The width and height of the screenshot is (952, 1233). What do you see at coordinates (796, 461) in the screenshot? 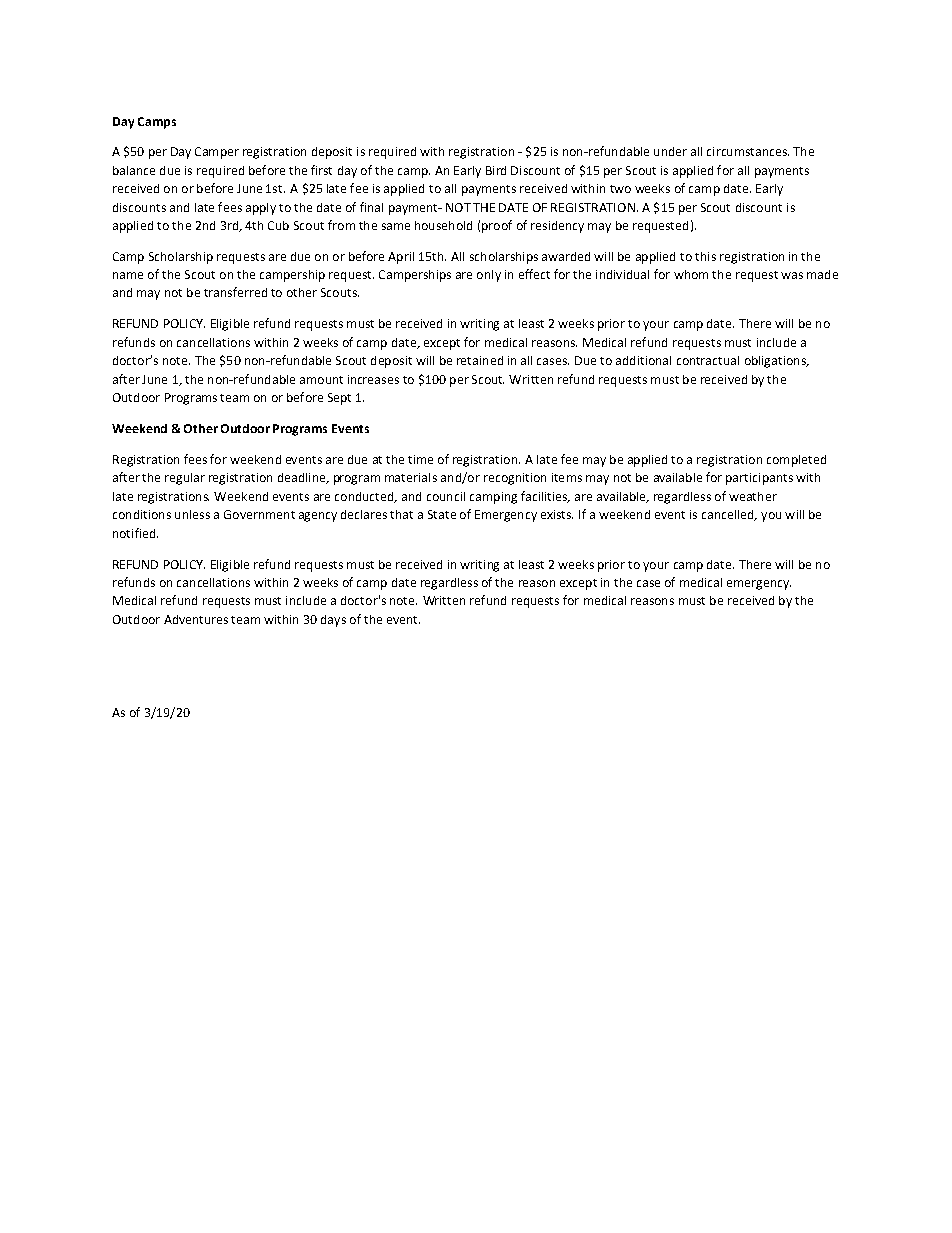
I see `completed` at bounding box center [796, 461].
